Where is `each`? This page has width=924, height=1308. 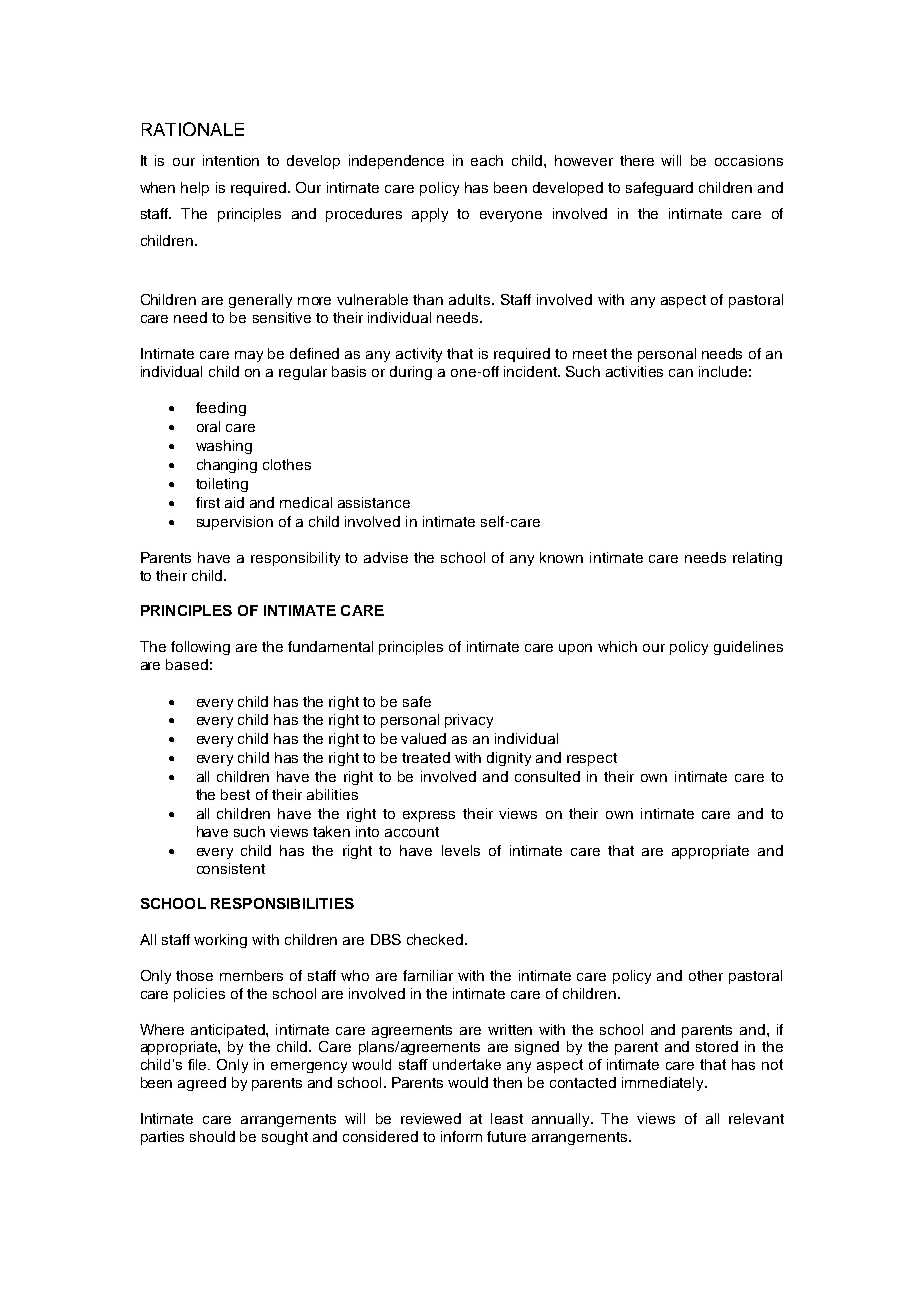 each is located at coordinates (487, 160).
